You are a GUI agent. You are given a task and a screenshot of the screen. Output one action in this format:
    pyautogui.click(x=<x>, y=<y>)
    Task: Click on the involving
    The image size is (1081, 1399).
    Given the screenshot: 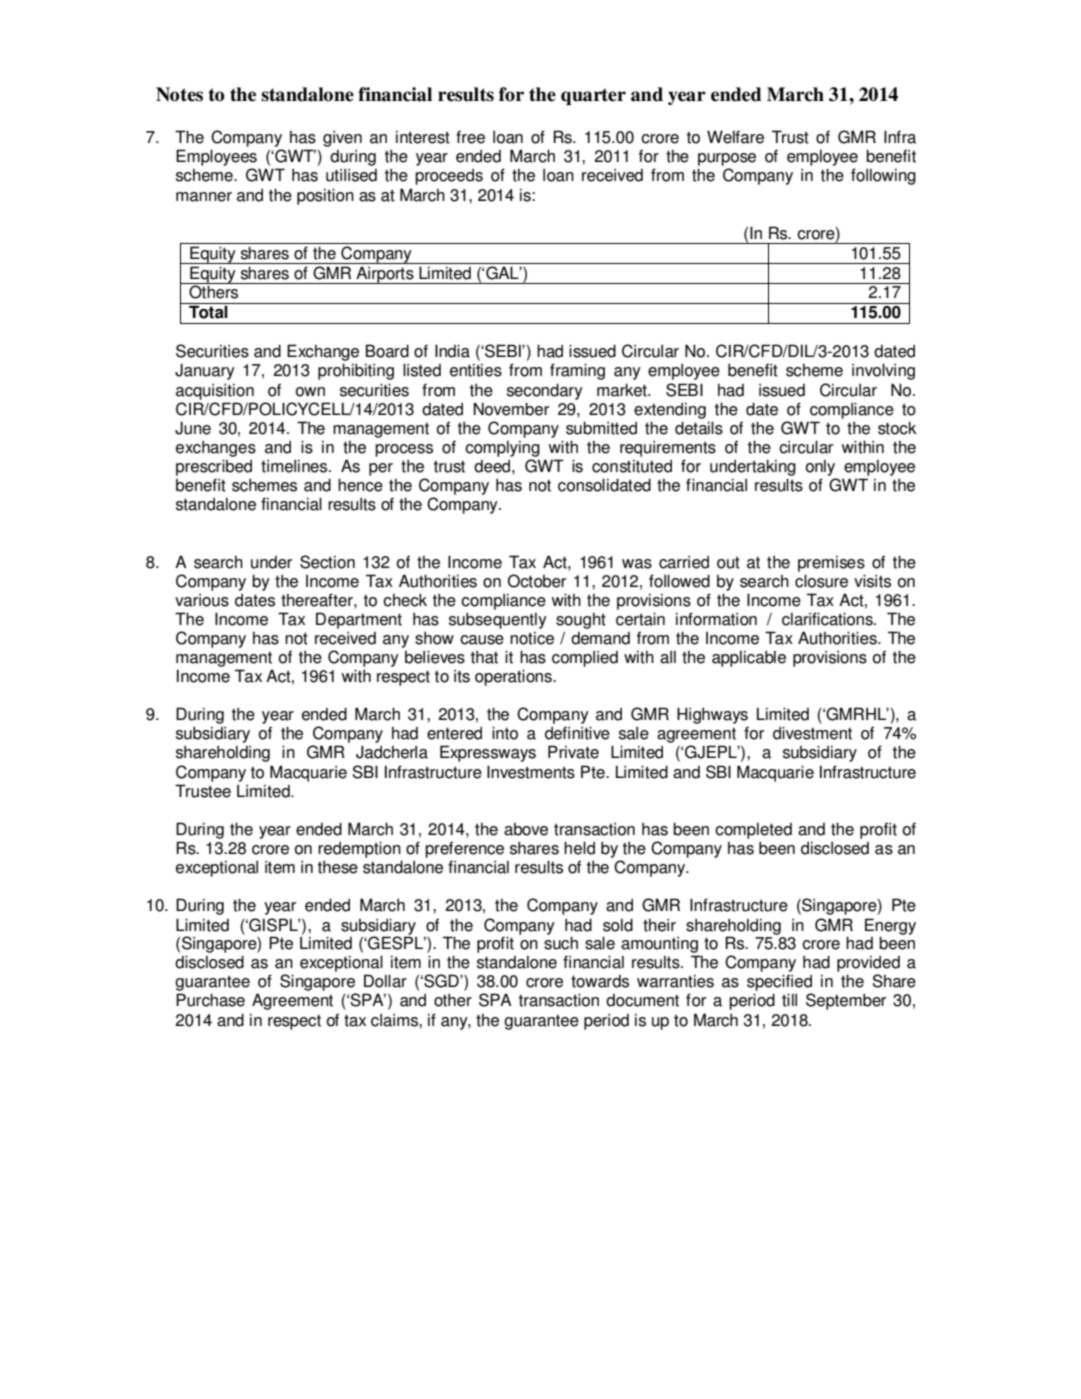 What is the action you would take?
    pyautogui.click(x=883, y=371)
